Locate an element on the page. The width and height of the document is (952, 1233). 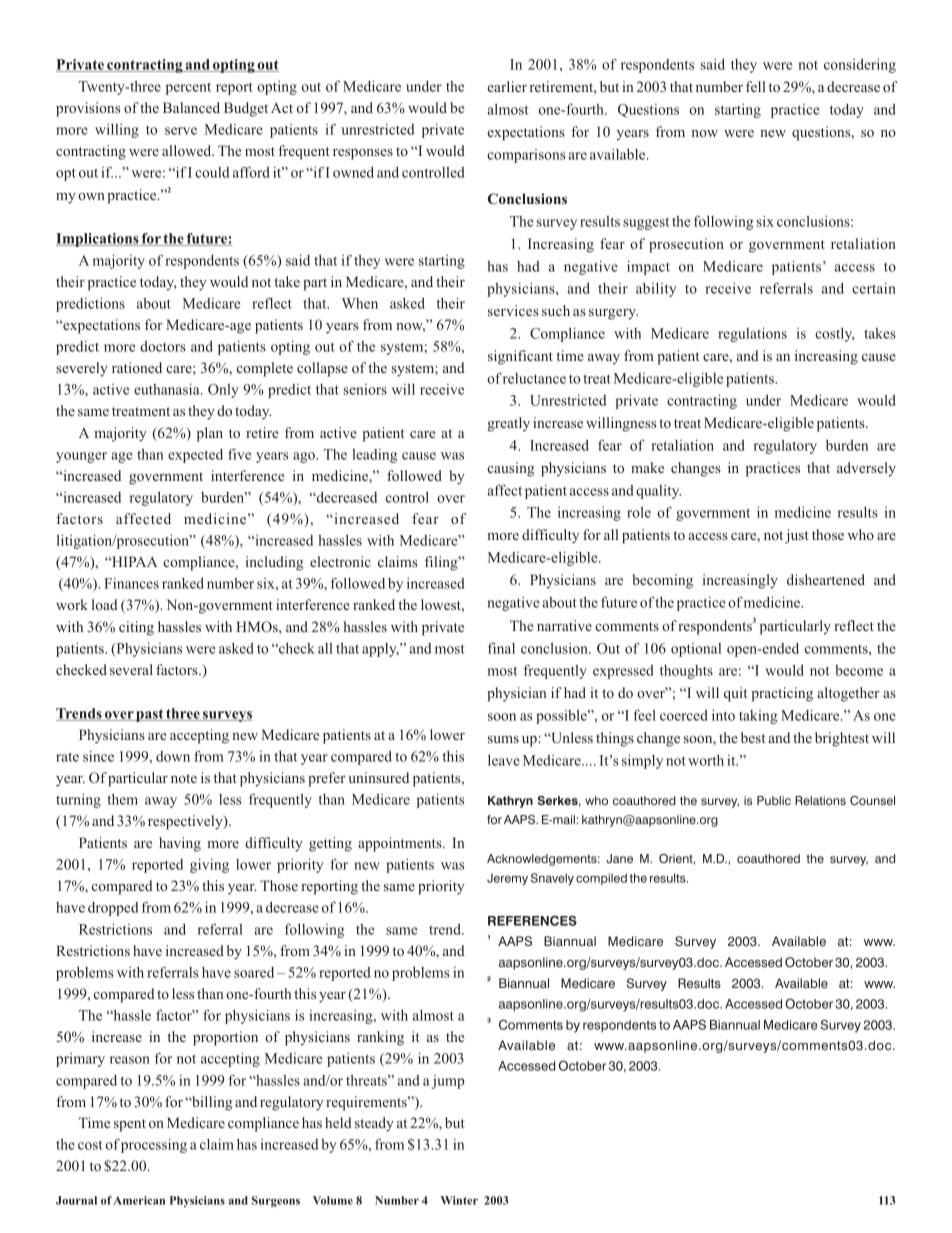
Winter is located at coordinates (459, 1200).
